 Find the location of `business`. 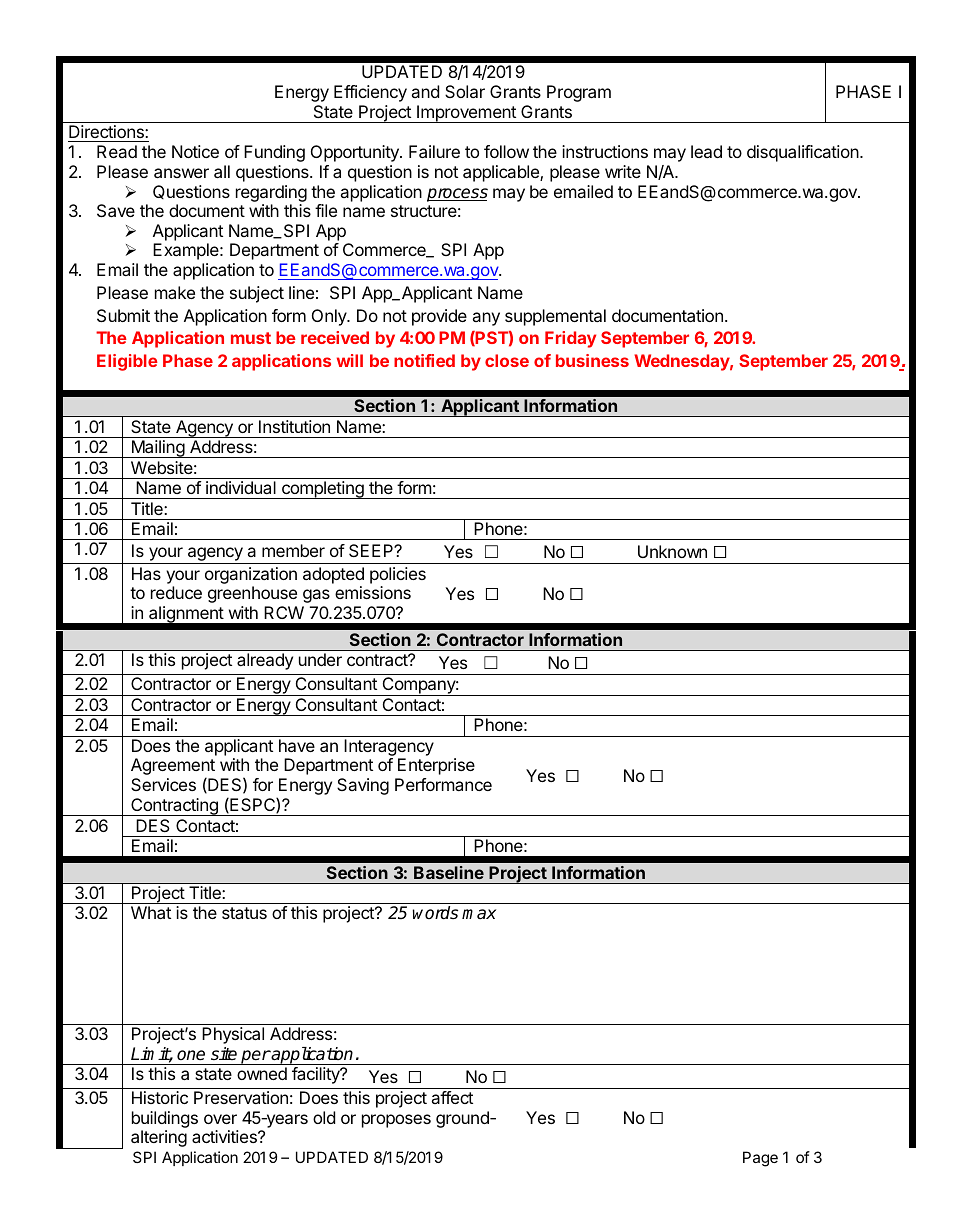

business is located at coordinates (592, 360).
